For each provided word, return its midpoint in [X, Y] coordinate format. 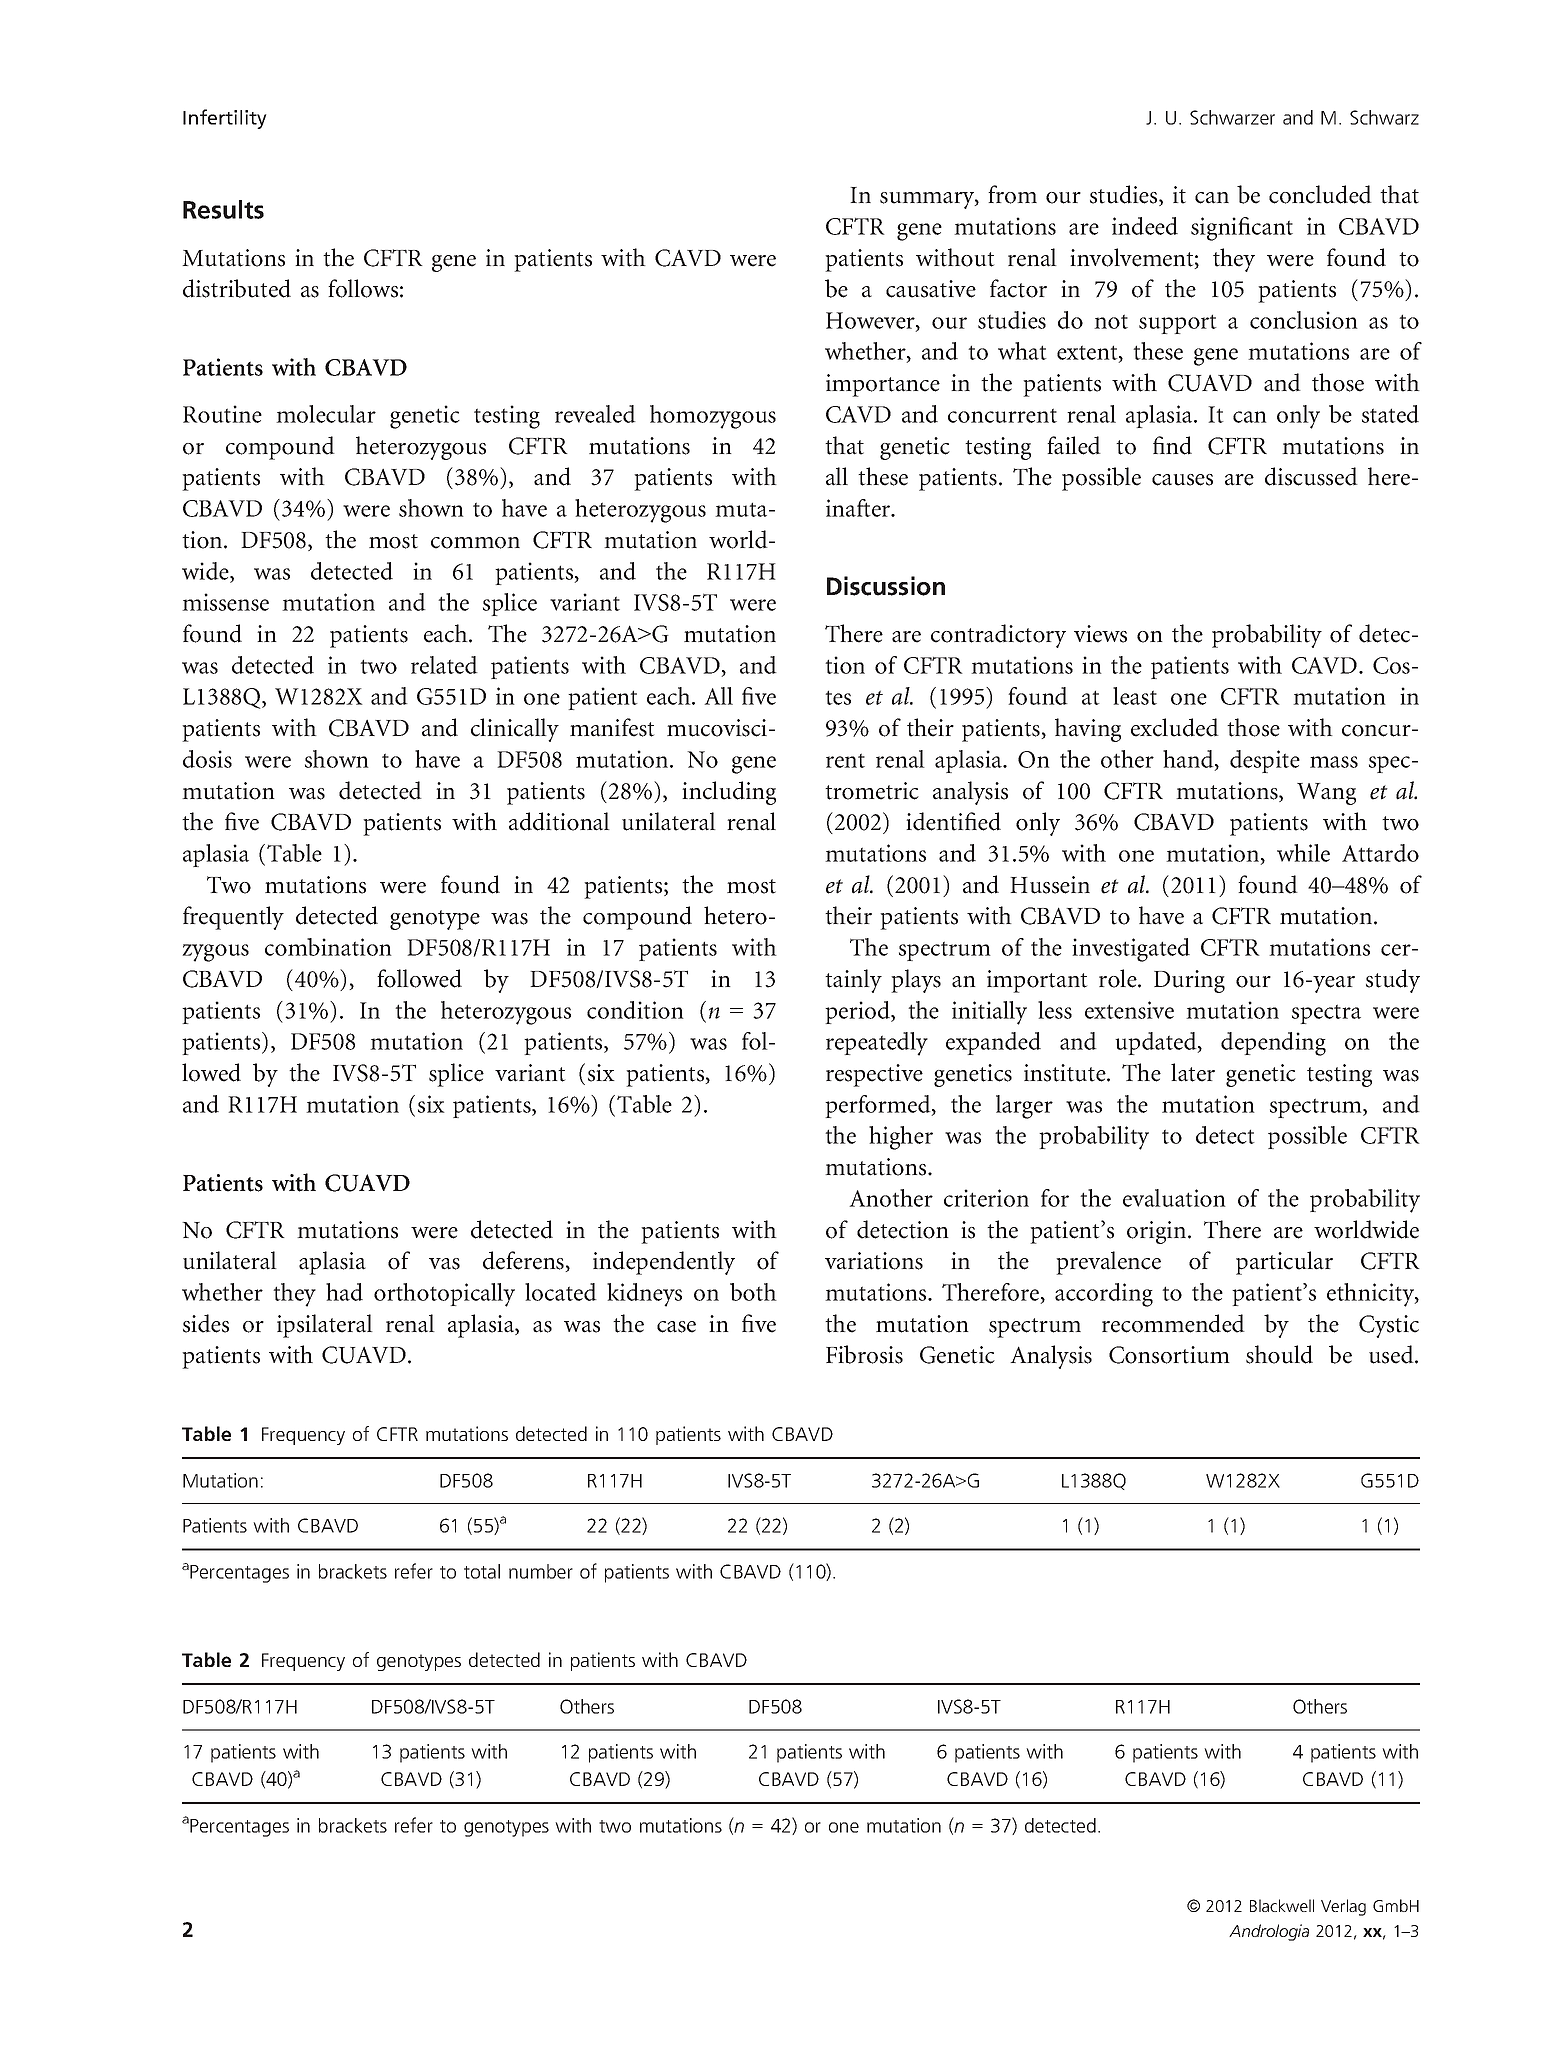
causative [931, 289]
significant [1242, 229]
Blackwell [1282, 1905]
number [541, 1571]
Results [223, 209]
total [482, 1571]
